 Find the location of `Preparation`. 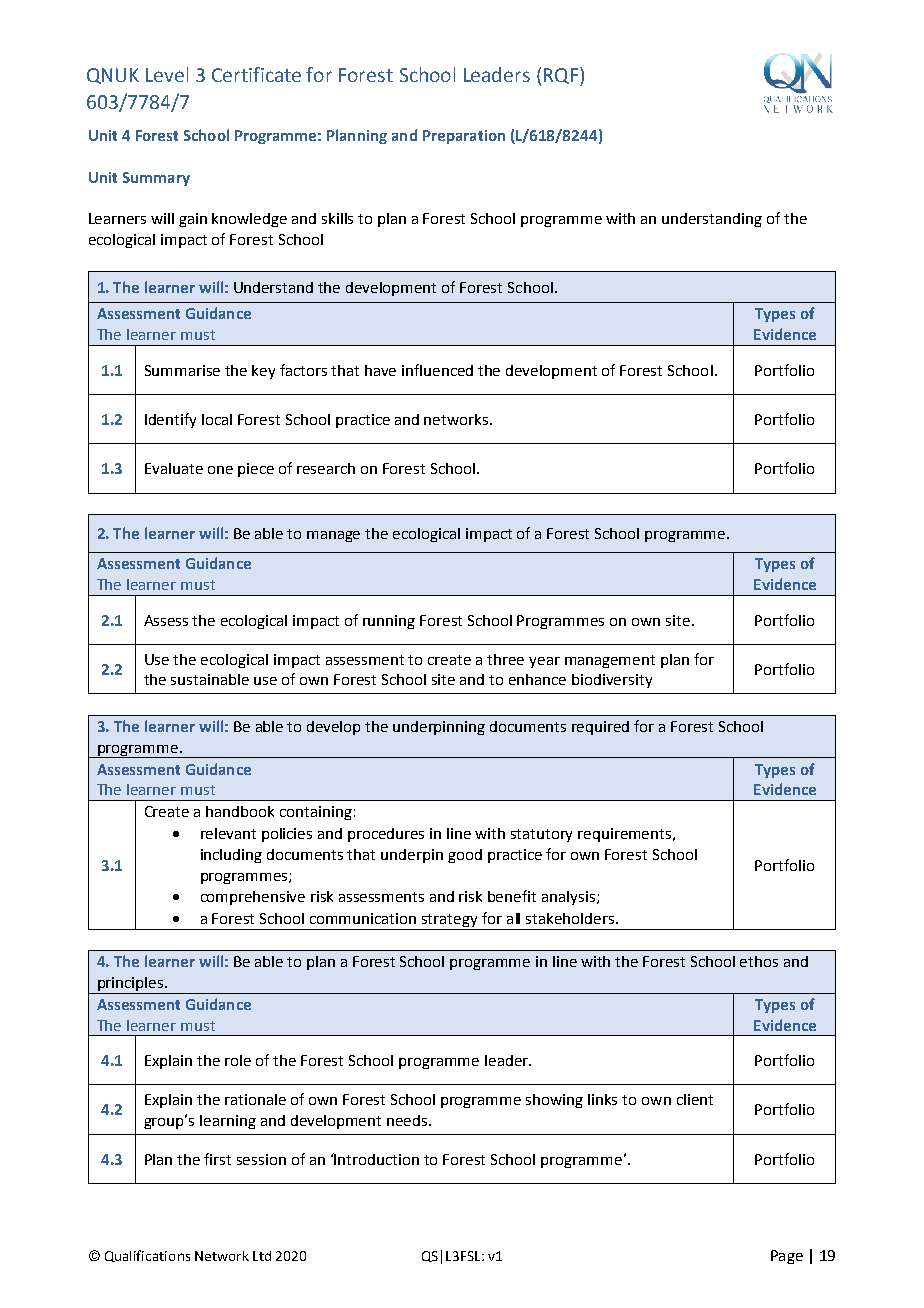

Preparation is located at coordinates (464, 137).
